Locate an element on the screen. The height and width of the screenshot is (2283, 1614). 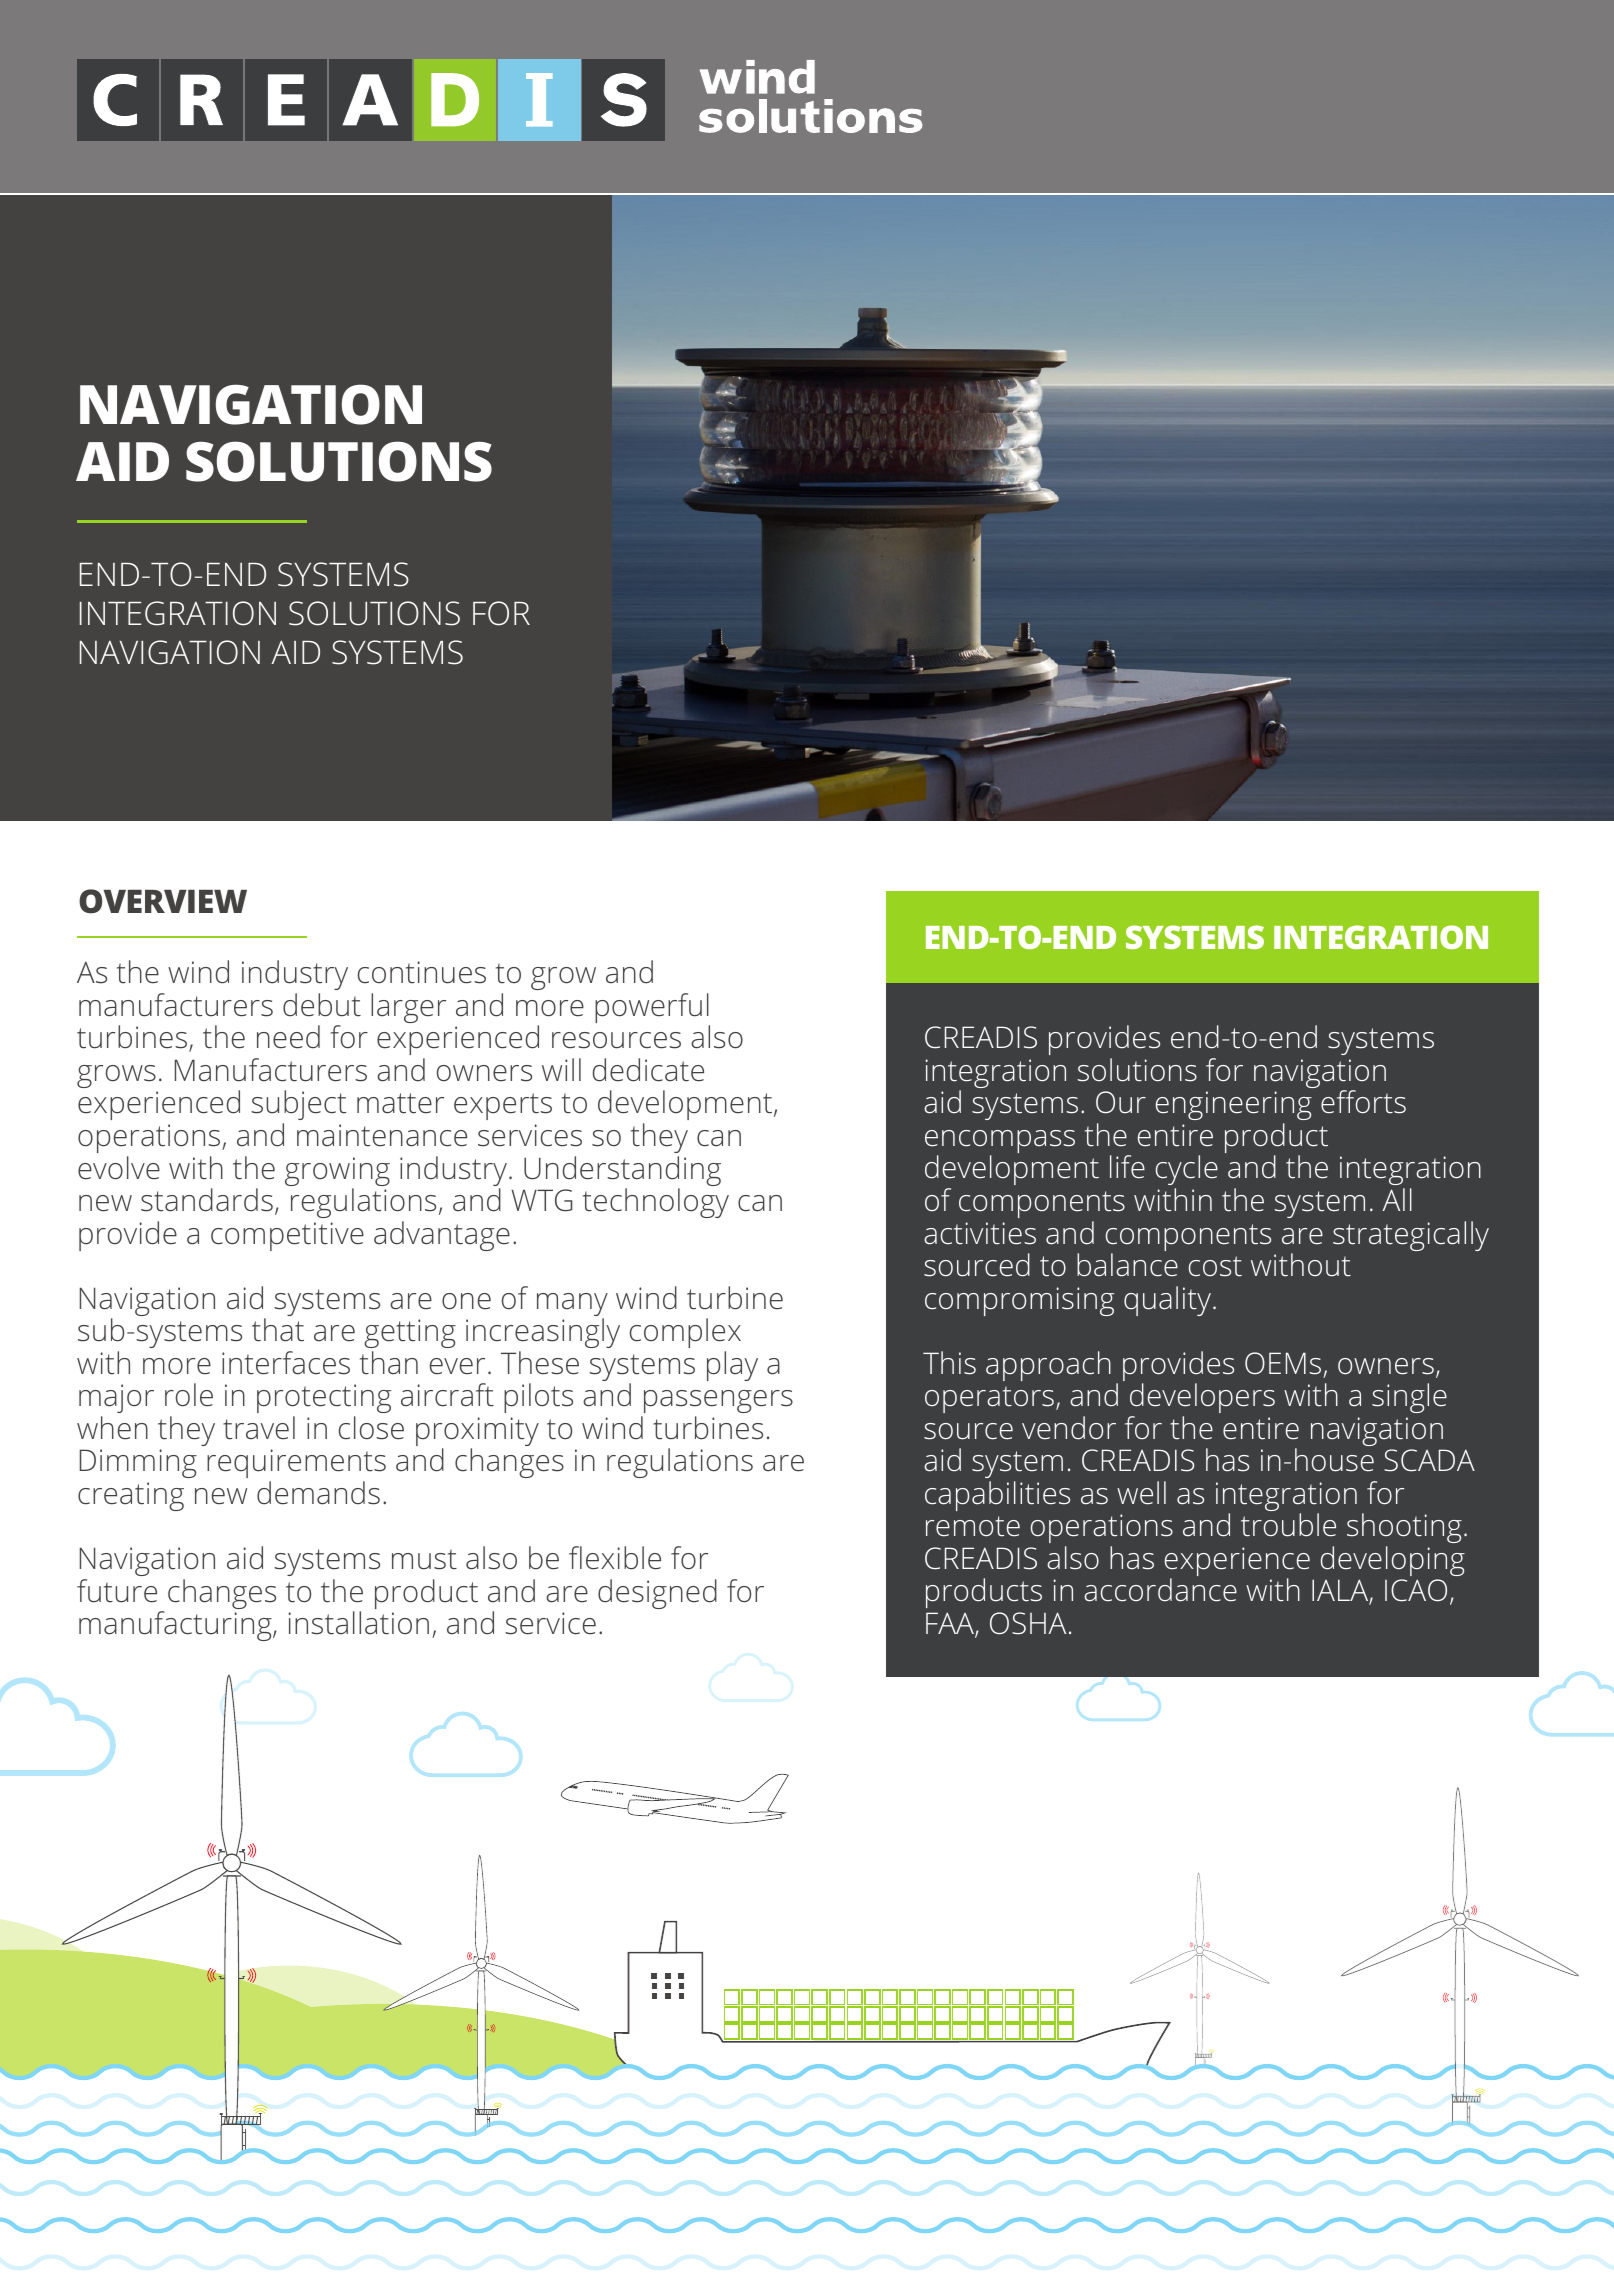
OVERVIEW is located at coordinates (163, 901).
